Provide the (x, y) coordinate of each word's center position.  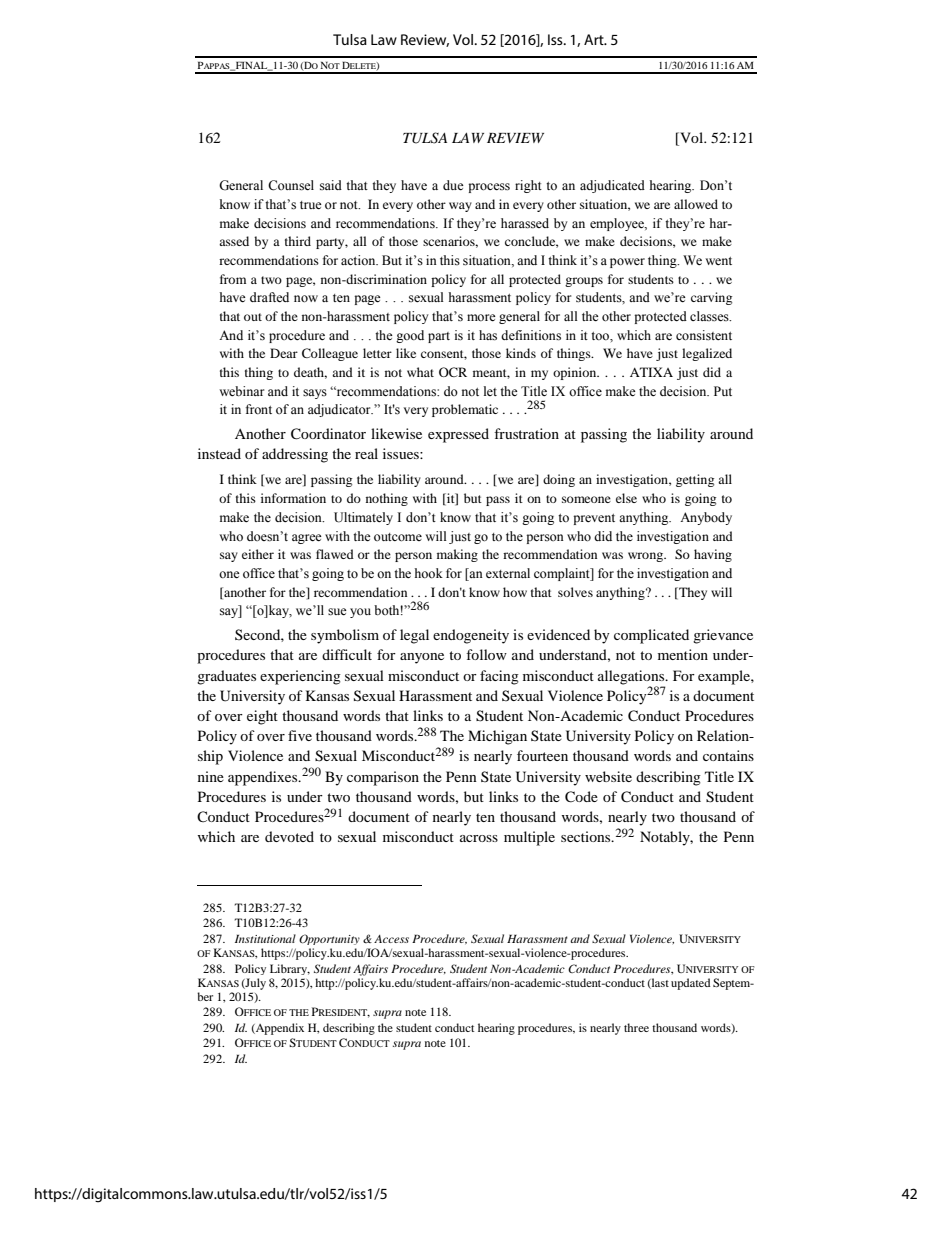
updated (691, 984)
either (258, 554)
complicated (651, 636)
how (515, 592)
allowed (696, 204)
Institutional (265, 938)
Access (391, 939)
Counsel (291, 185)
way (460, 207)
